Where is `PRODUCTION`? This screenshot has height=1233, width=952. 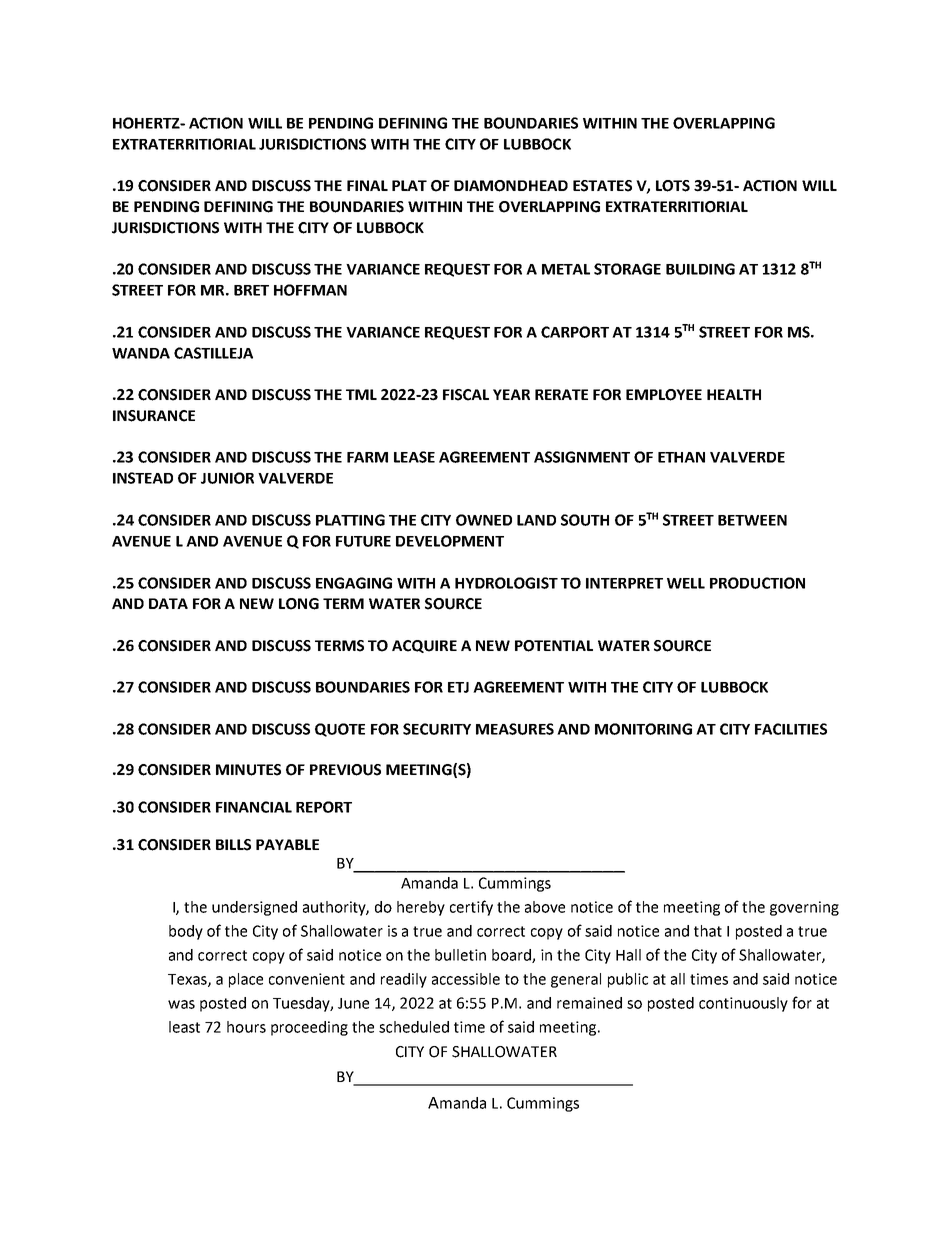
PRODUCTION is located at coordinates (757, 583).
